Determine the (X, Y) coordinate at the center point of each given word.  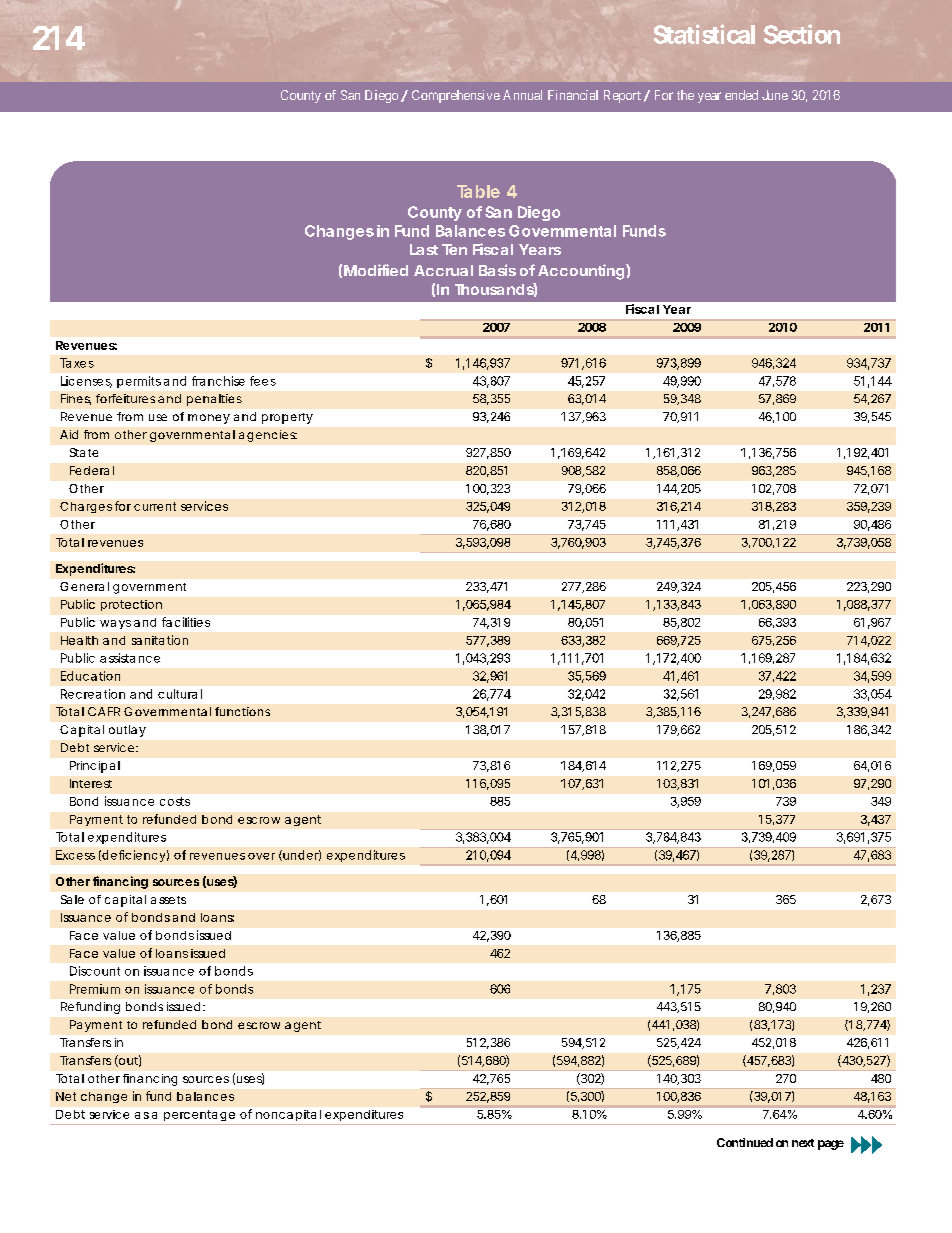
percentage (199, 1115)
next (803, 1143)
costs (175, 801)
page (831, 1145)
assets (168, 900)
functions (242, 711)
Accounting (581, 272)
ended (741, 95)
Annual (522, 95)
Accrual (443, 270)
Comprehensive (456, 96)
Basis (497, 270)
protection (131, 605)
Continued (745, 1142)
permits (139, 382)
